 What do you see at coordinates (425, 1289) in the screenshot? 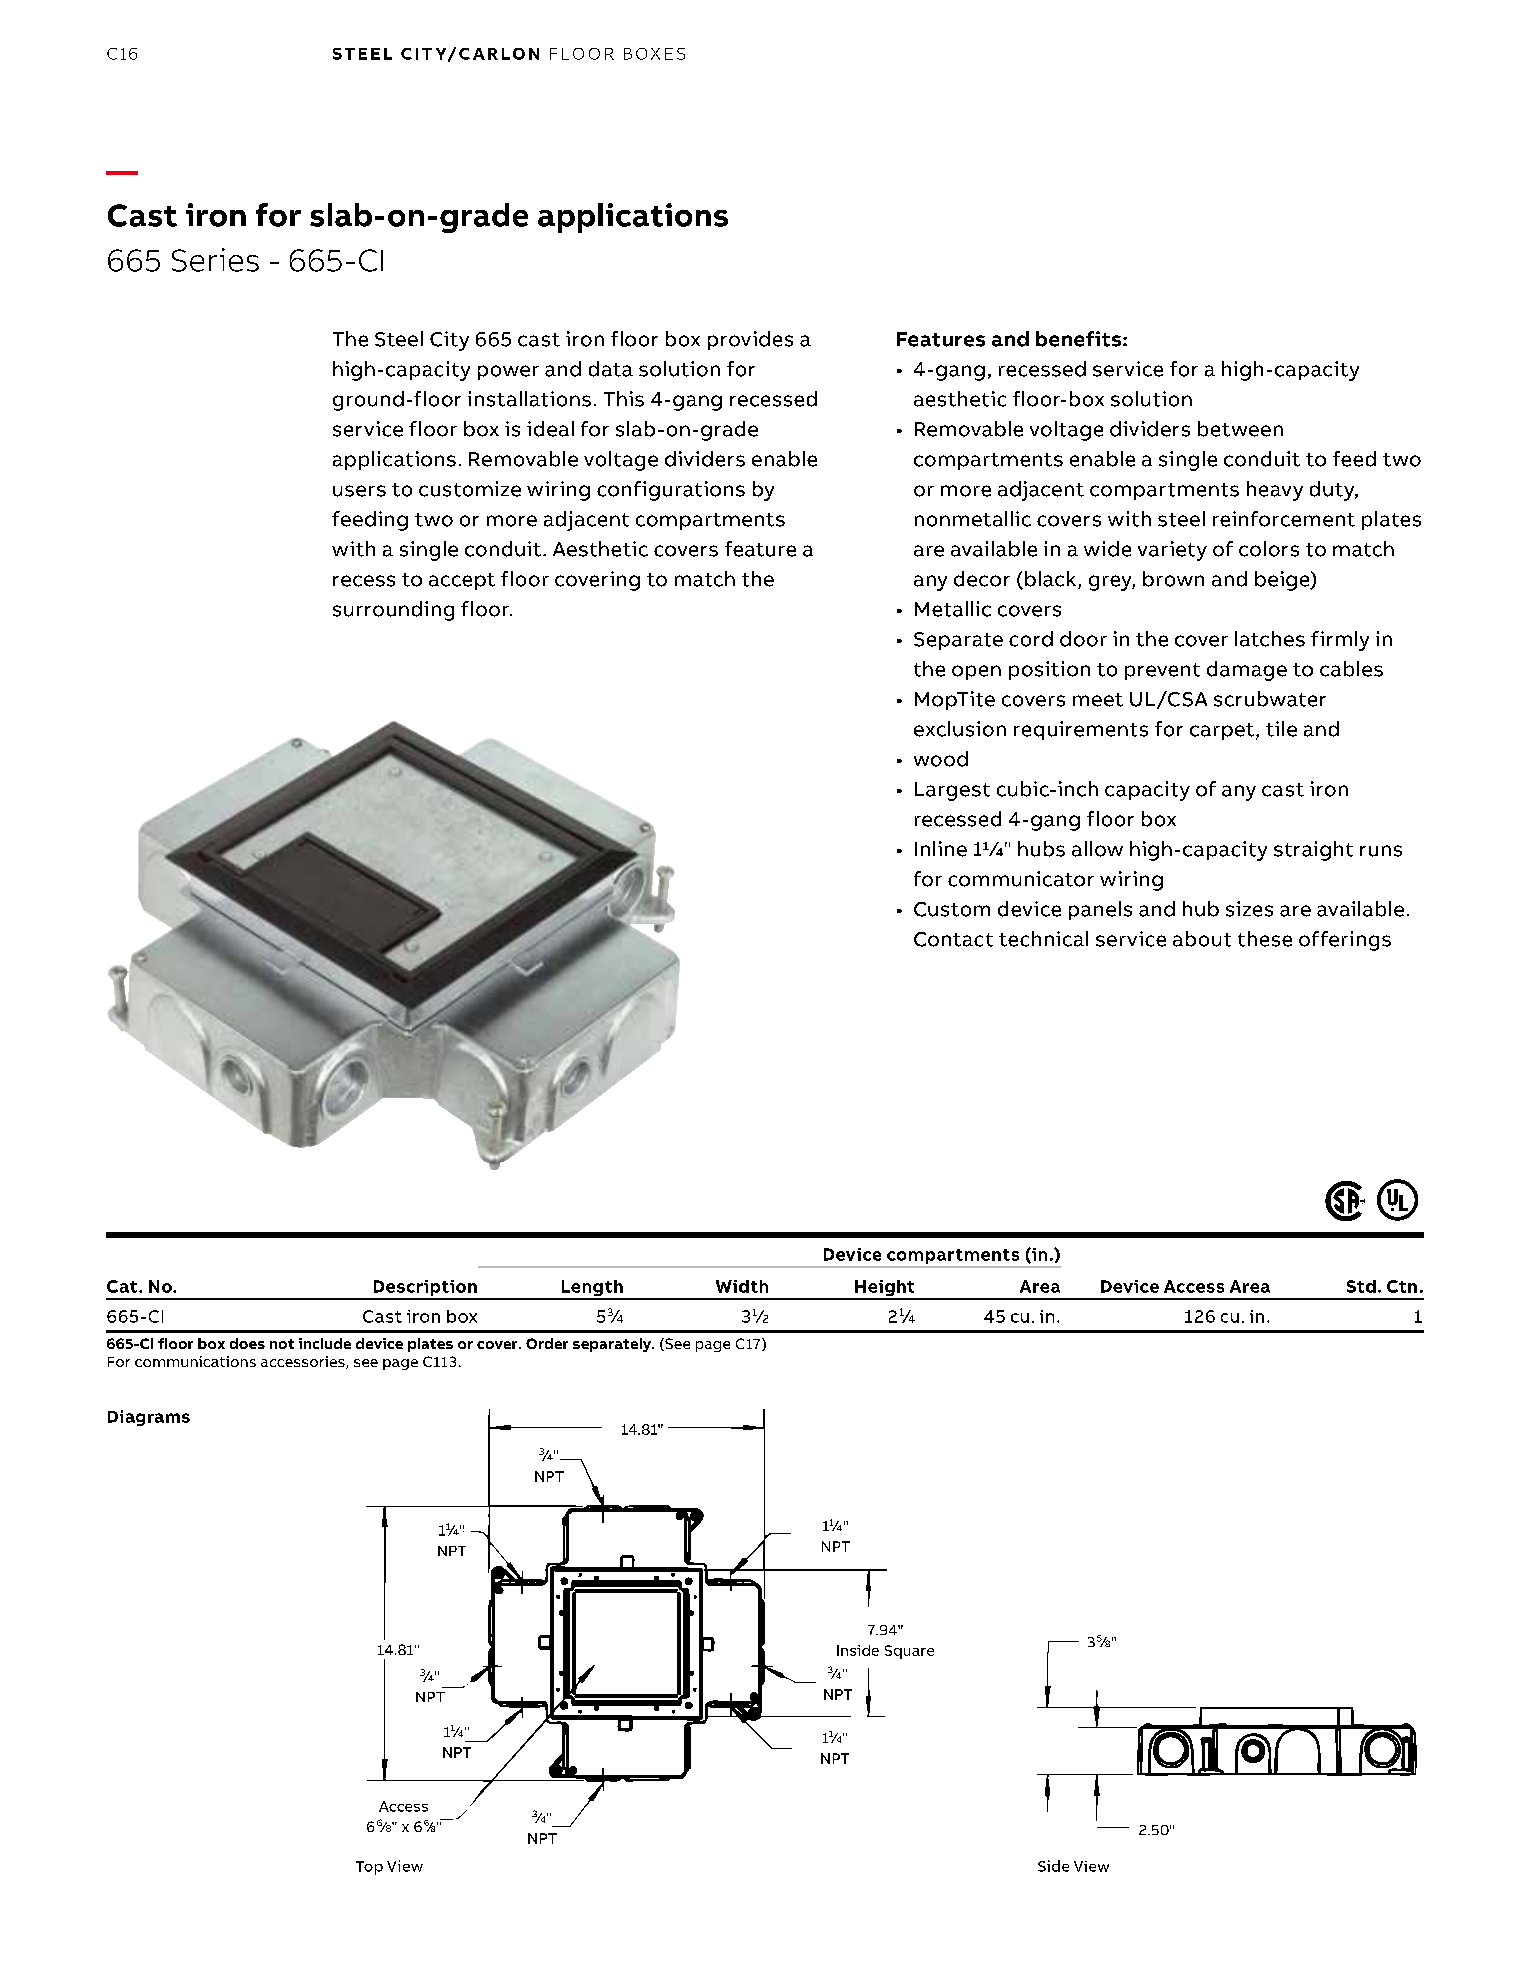
I see `Description` at bounding box center [425, 1289].
